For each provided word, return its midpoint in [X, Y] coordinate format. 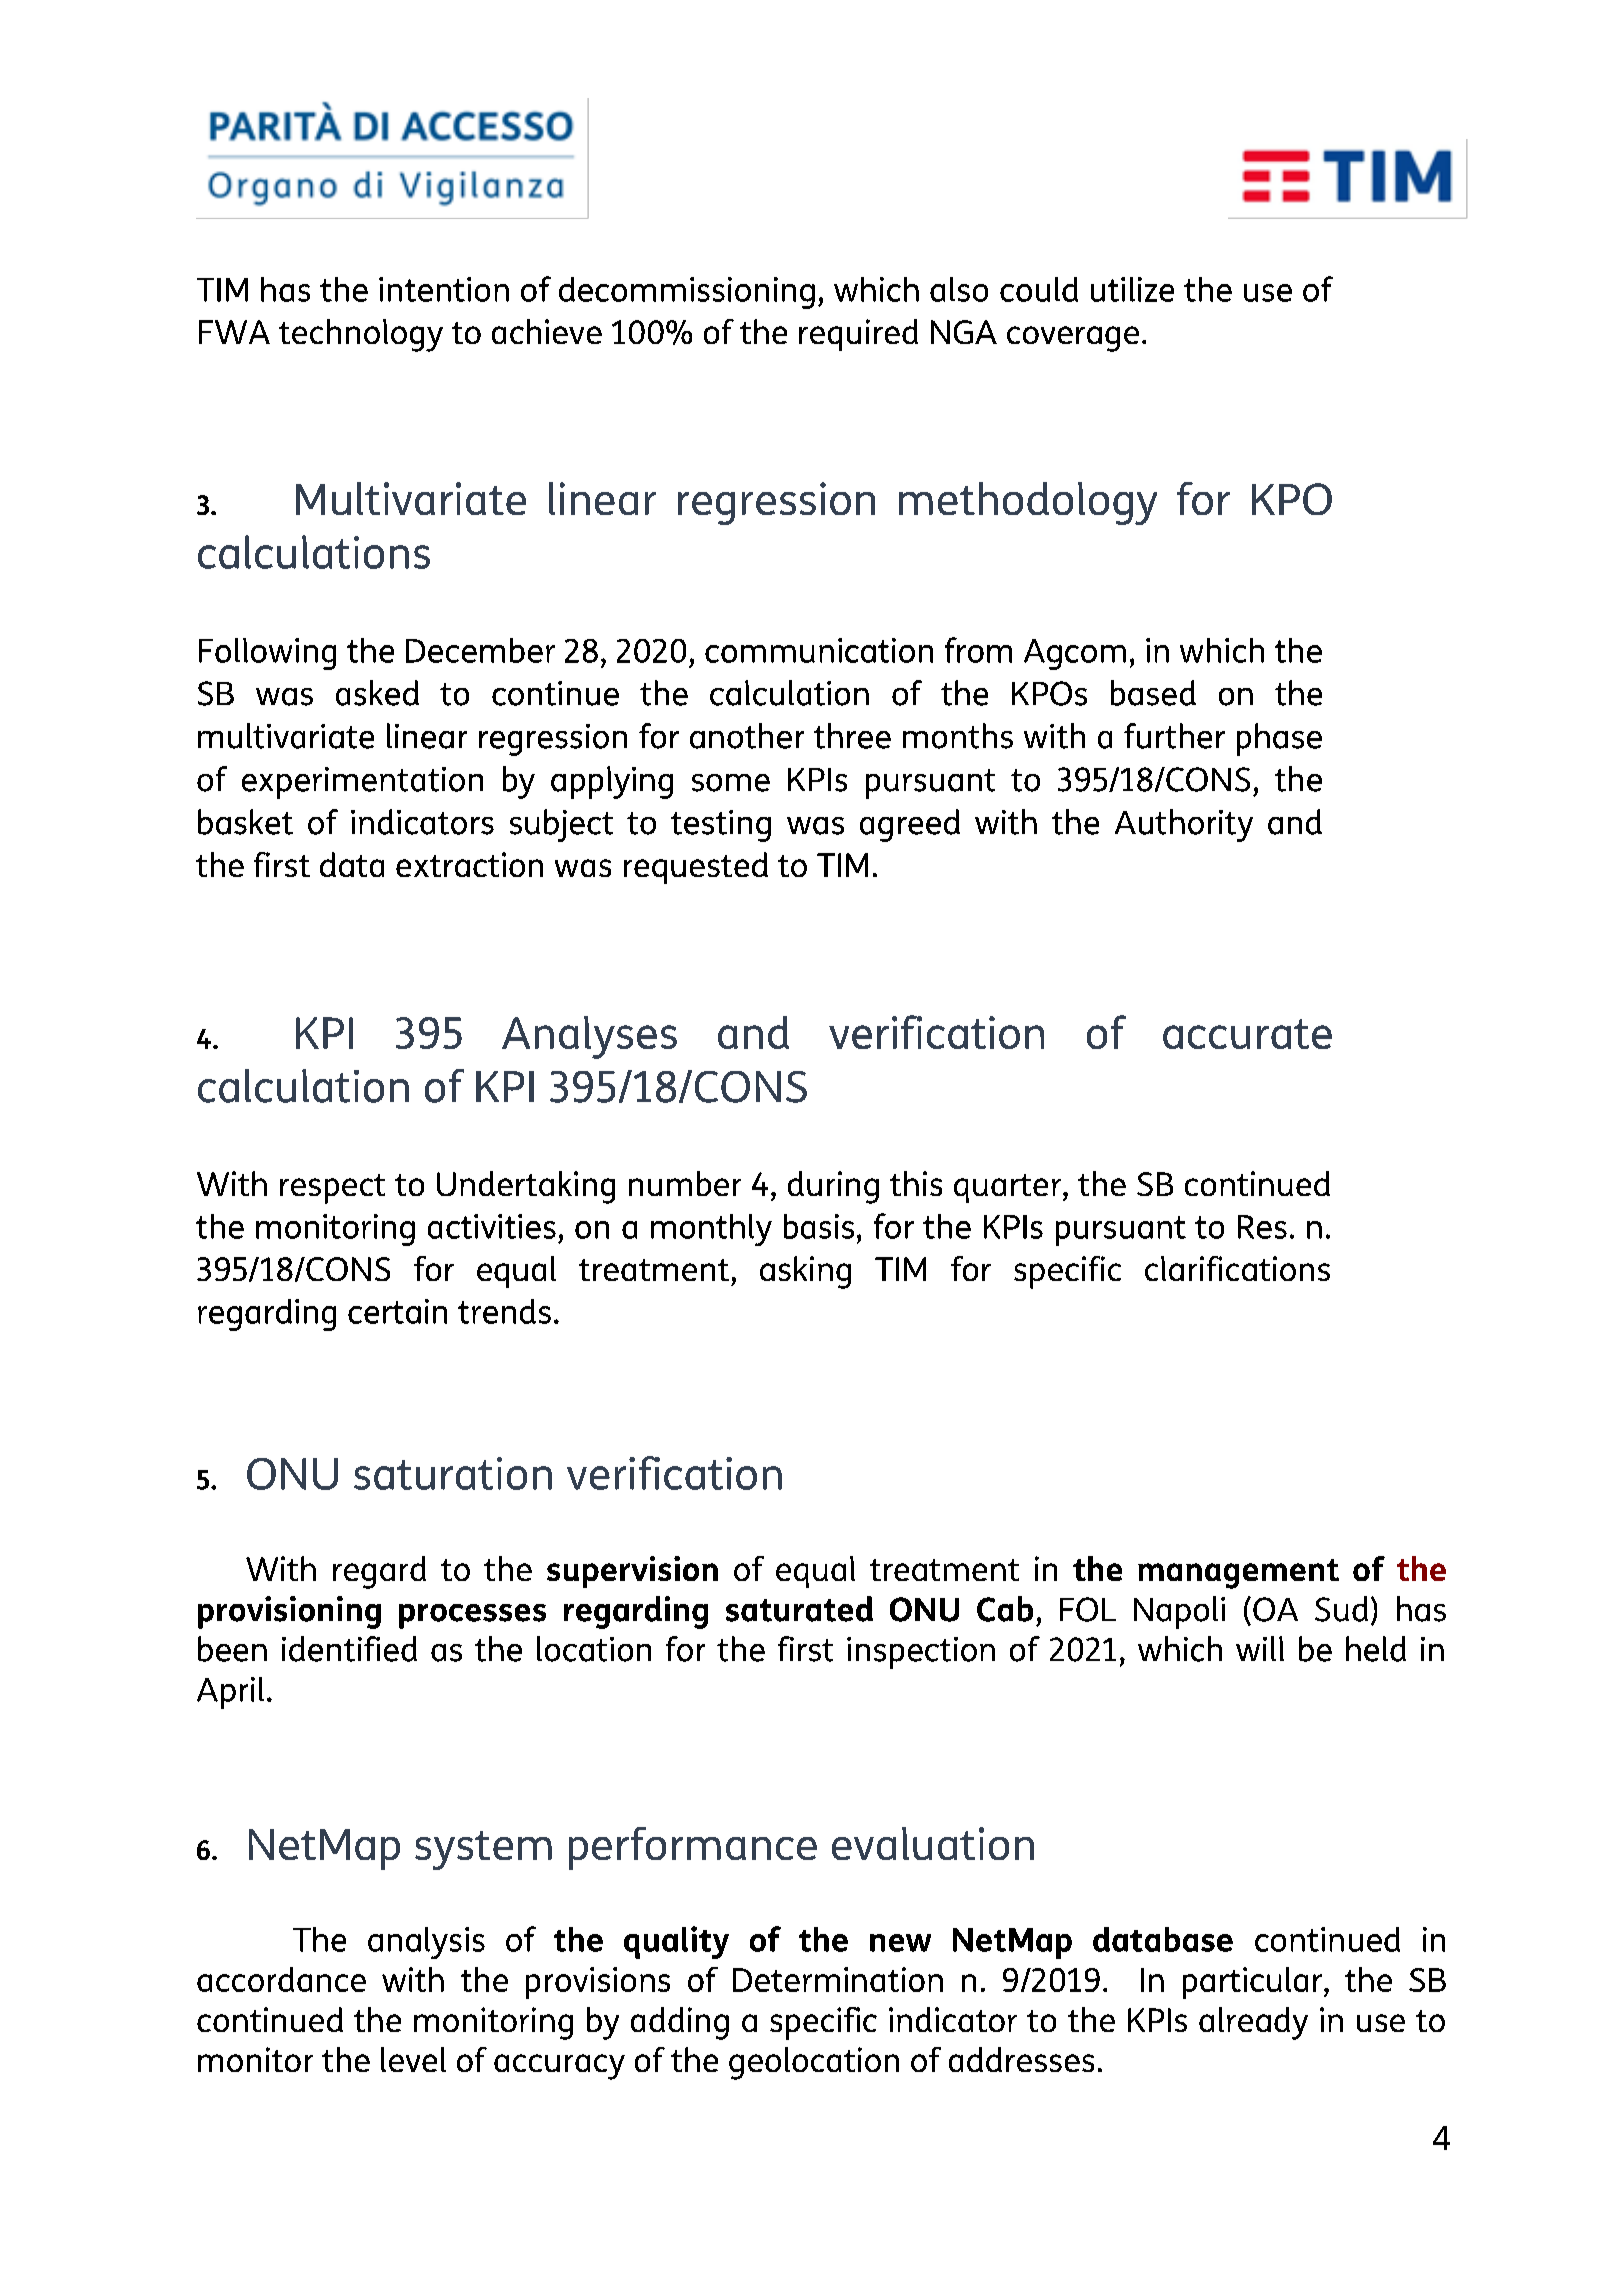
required [858, 335]
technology [361, 335]
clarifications [1237, 1268]
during [833, 1187]
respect [332, 1189]
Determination [838, 1979]
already [1253, 2023]
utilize [1132, 289]
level [413, 2059]
